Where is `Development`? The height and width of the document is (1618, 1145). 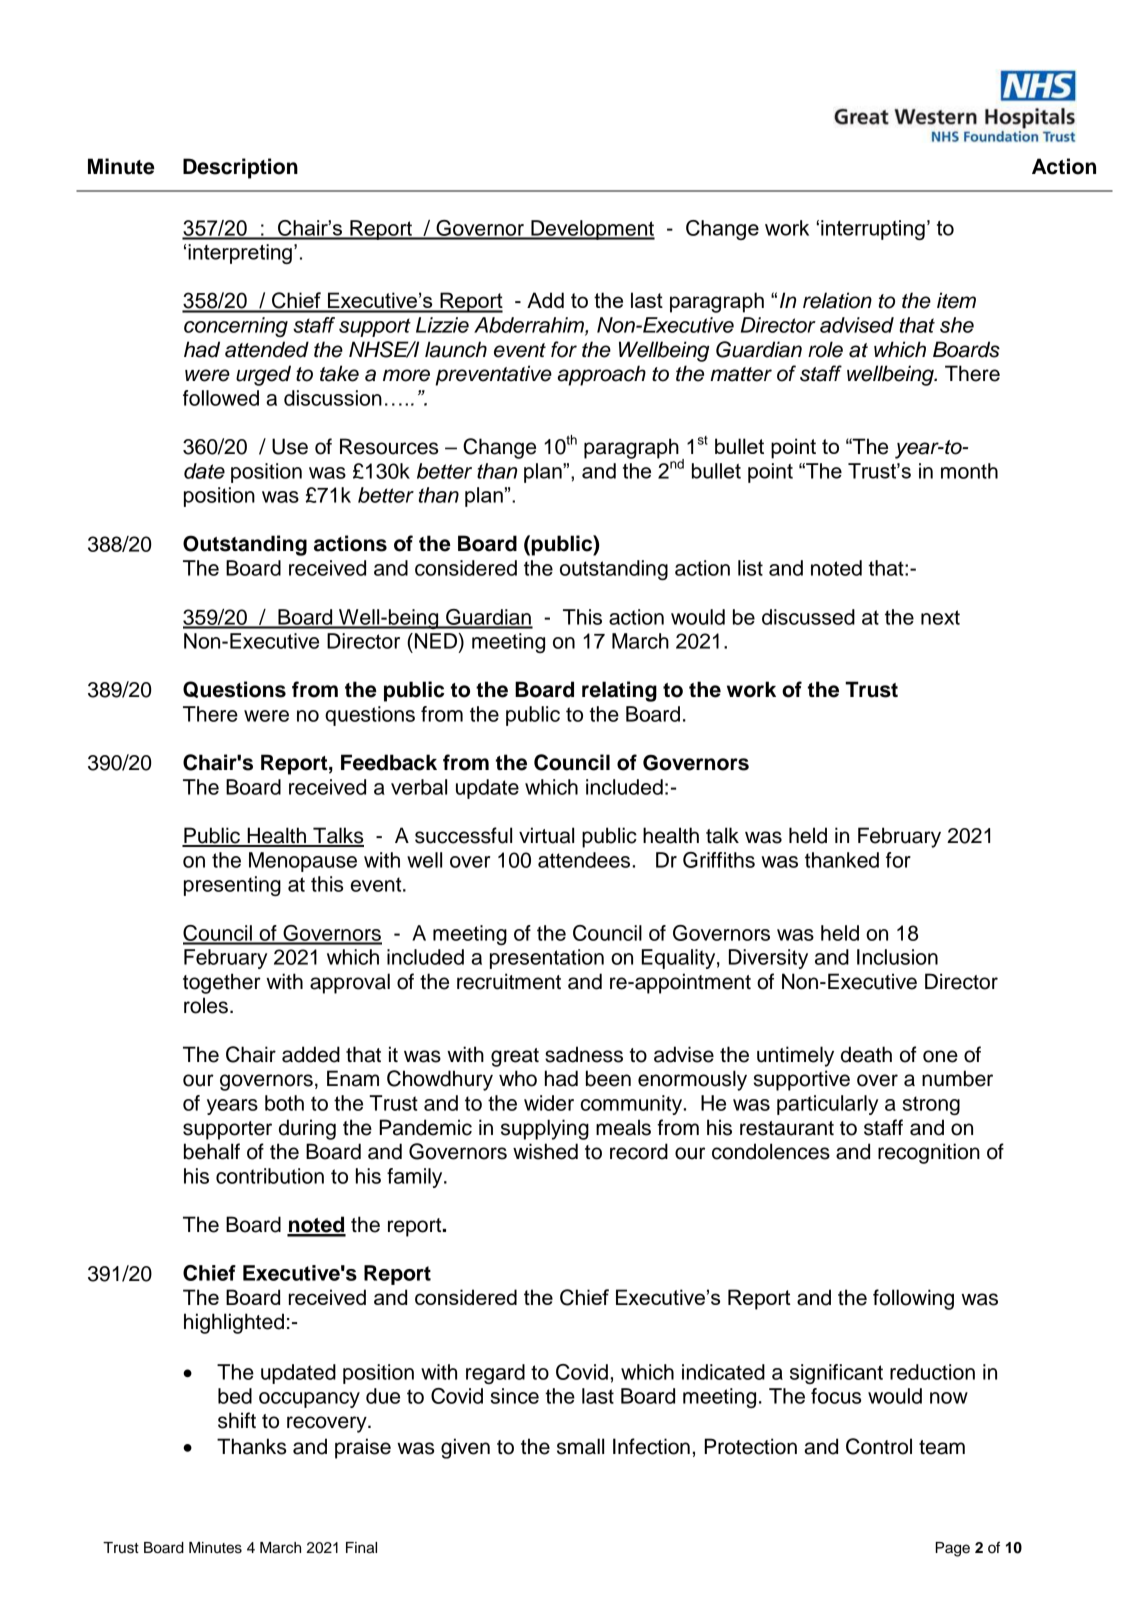
Development is located at coordinates (592, 230).
